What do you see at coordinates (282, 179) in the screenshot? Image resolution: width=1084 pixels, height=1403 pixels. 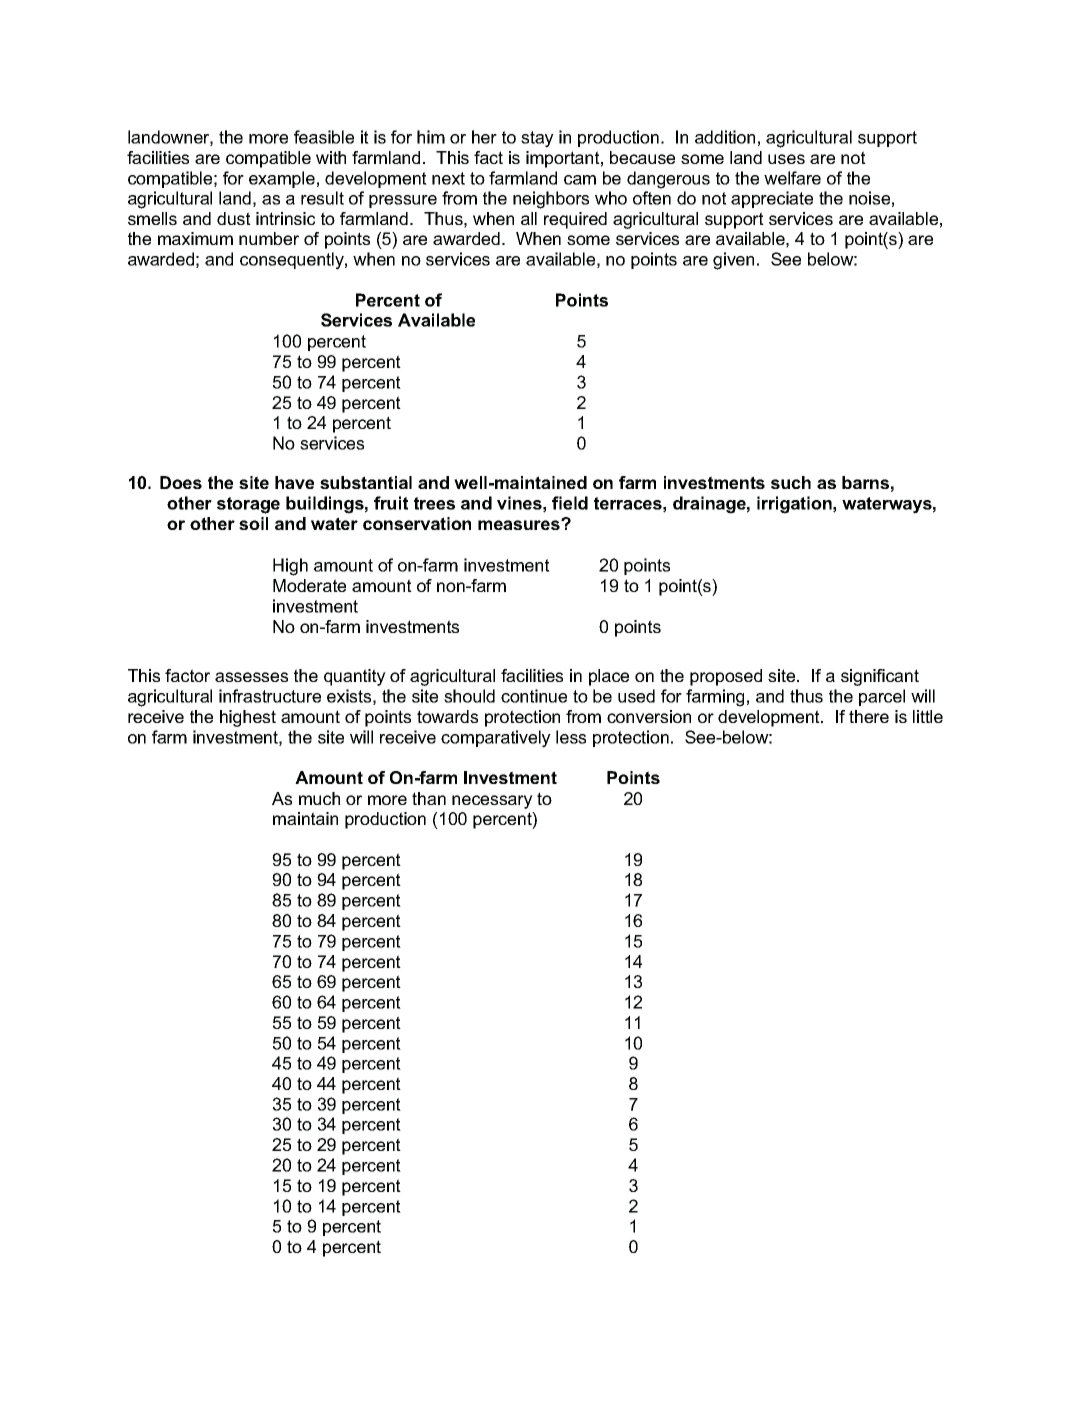 I see `example` at bounding box center [282, 179].
